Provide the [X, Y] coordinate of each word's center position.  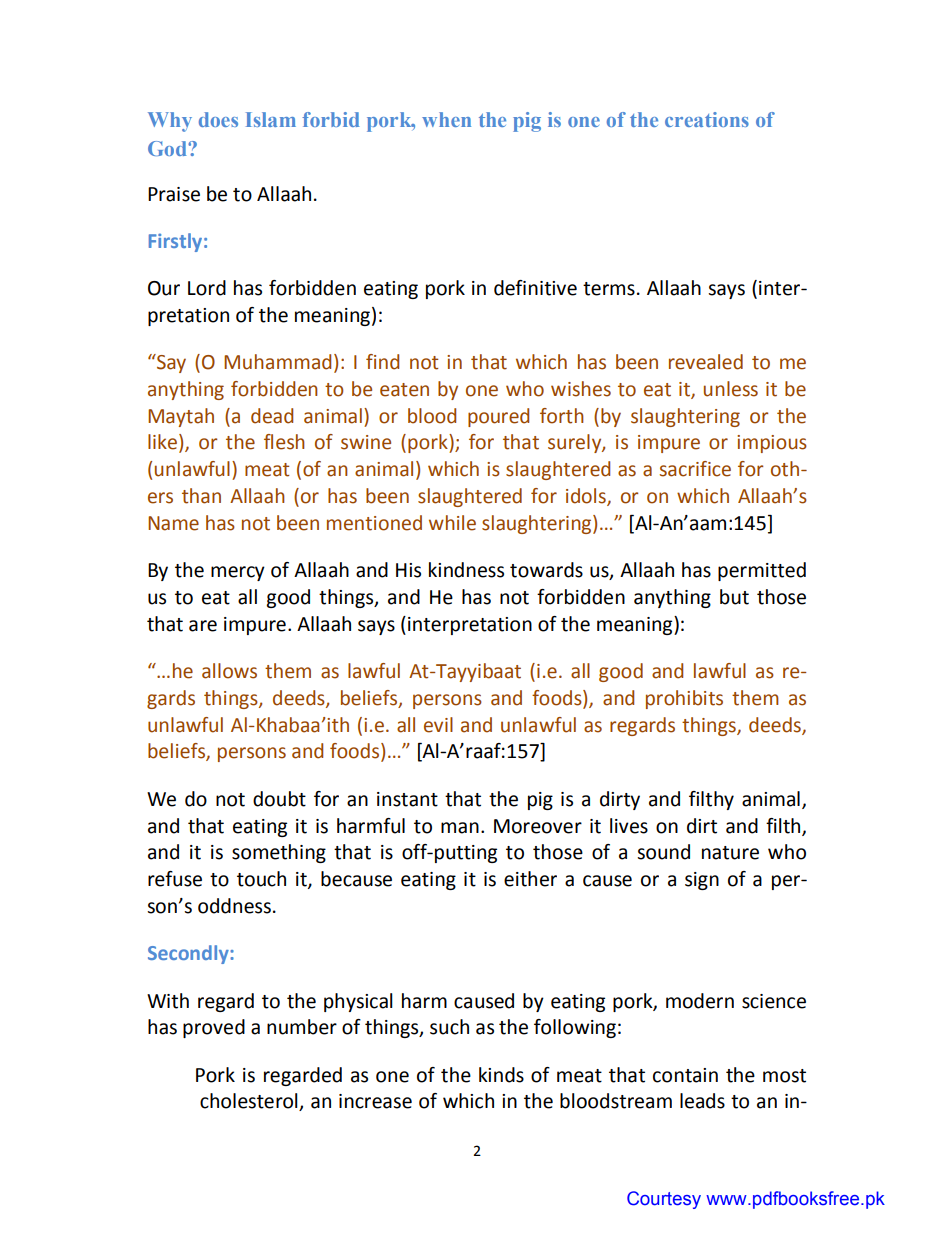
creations [707, 119]
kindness [466, 570]
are [203, 626]
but [734, 597]
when [446, 119]
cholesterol [250, 1102]
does [218, 119]
